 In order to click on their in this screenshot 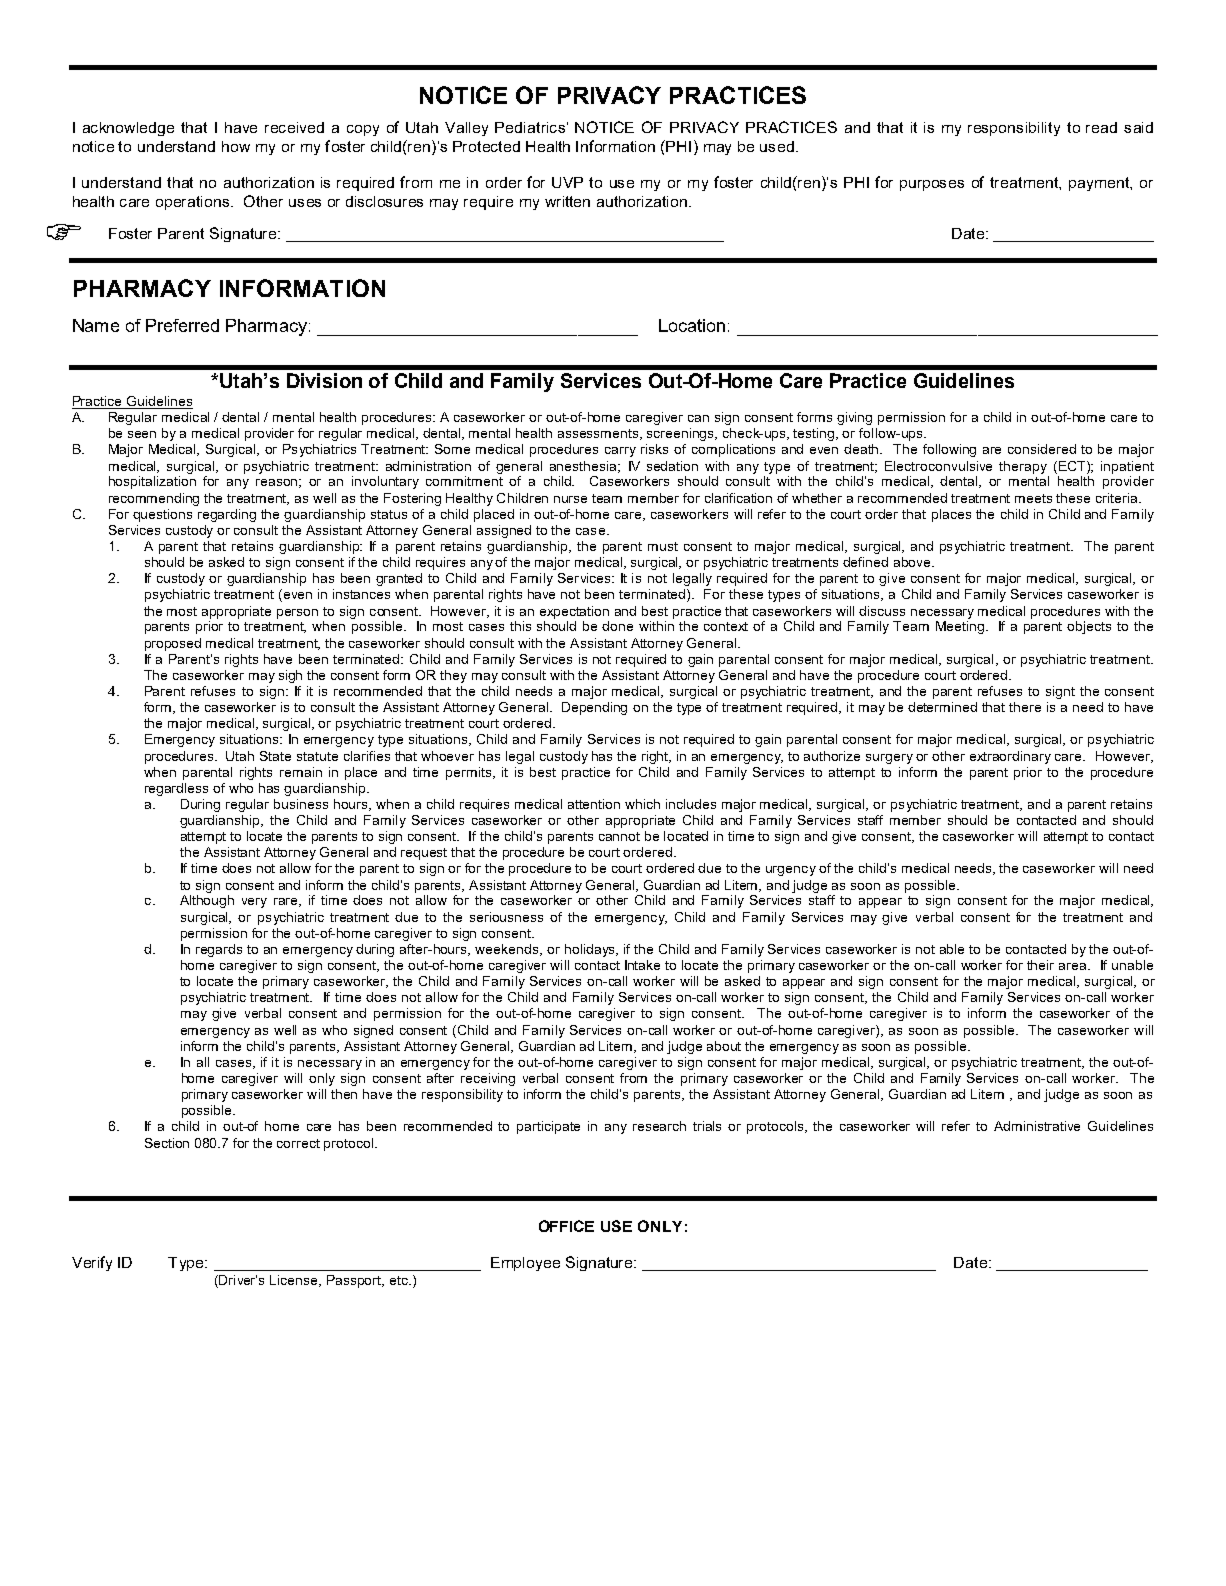, I will do `click(1040, 965)`.
